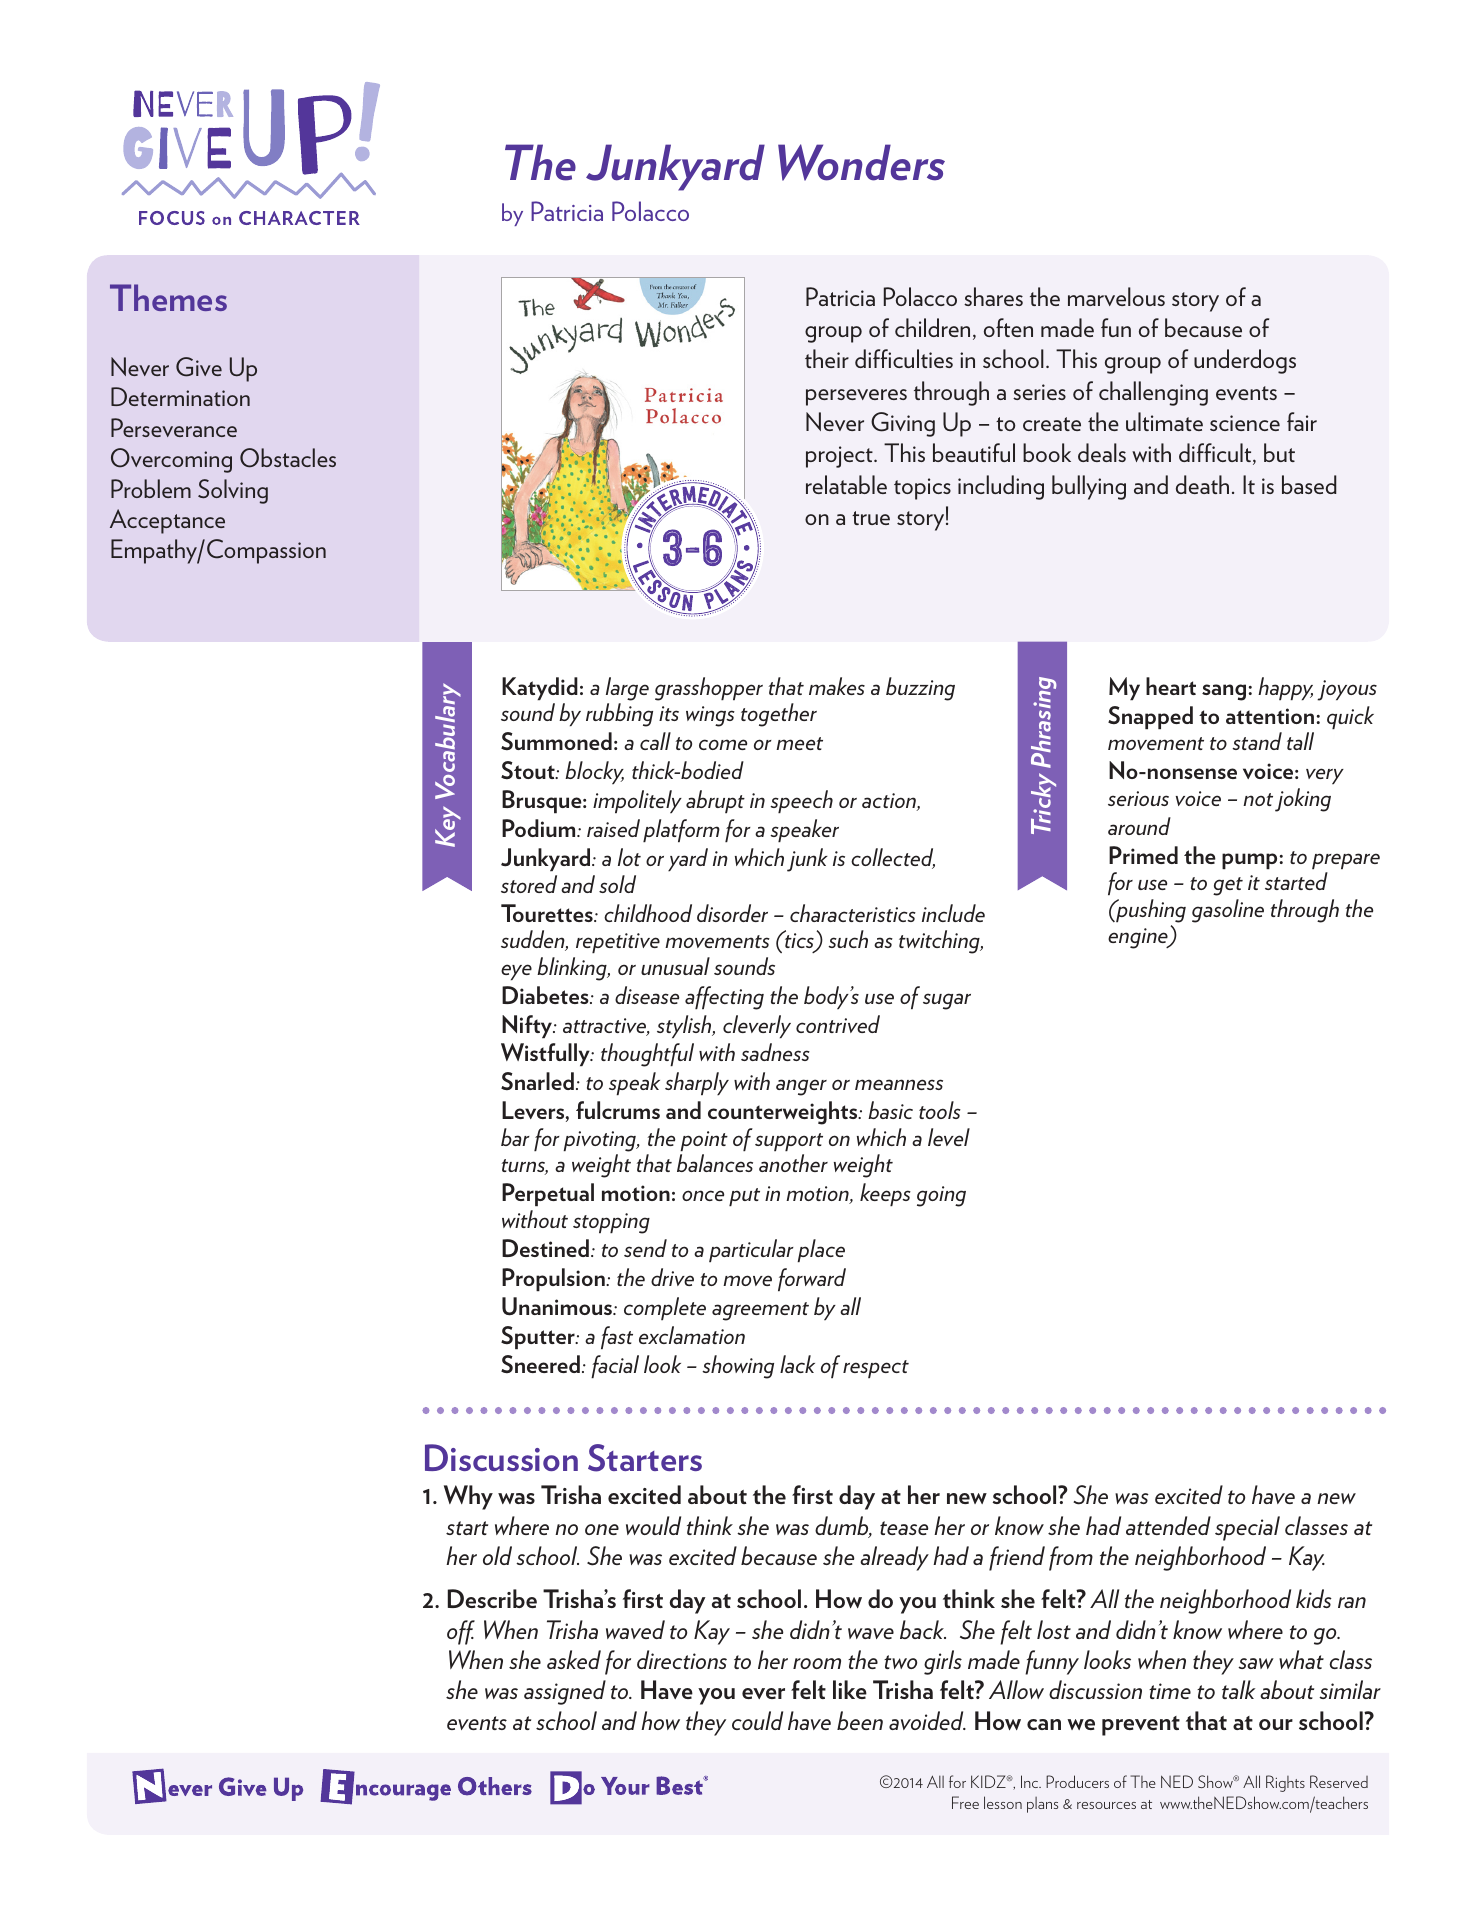  I want to click on could, so click(757, 1720).
